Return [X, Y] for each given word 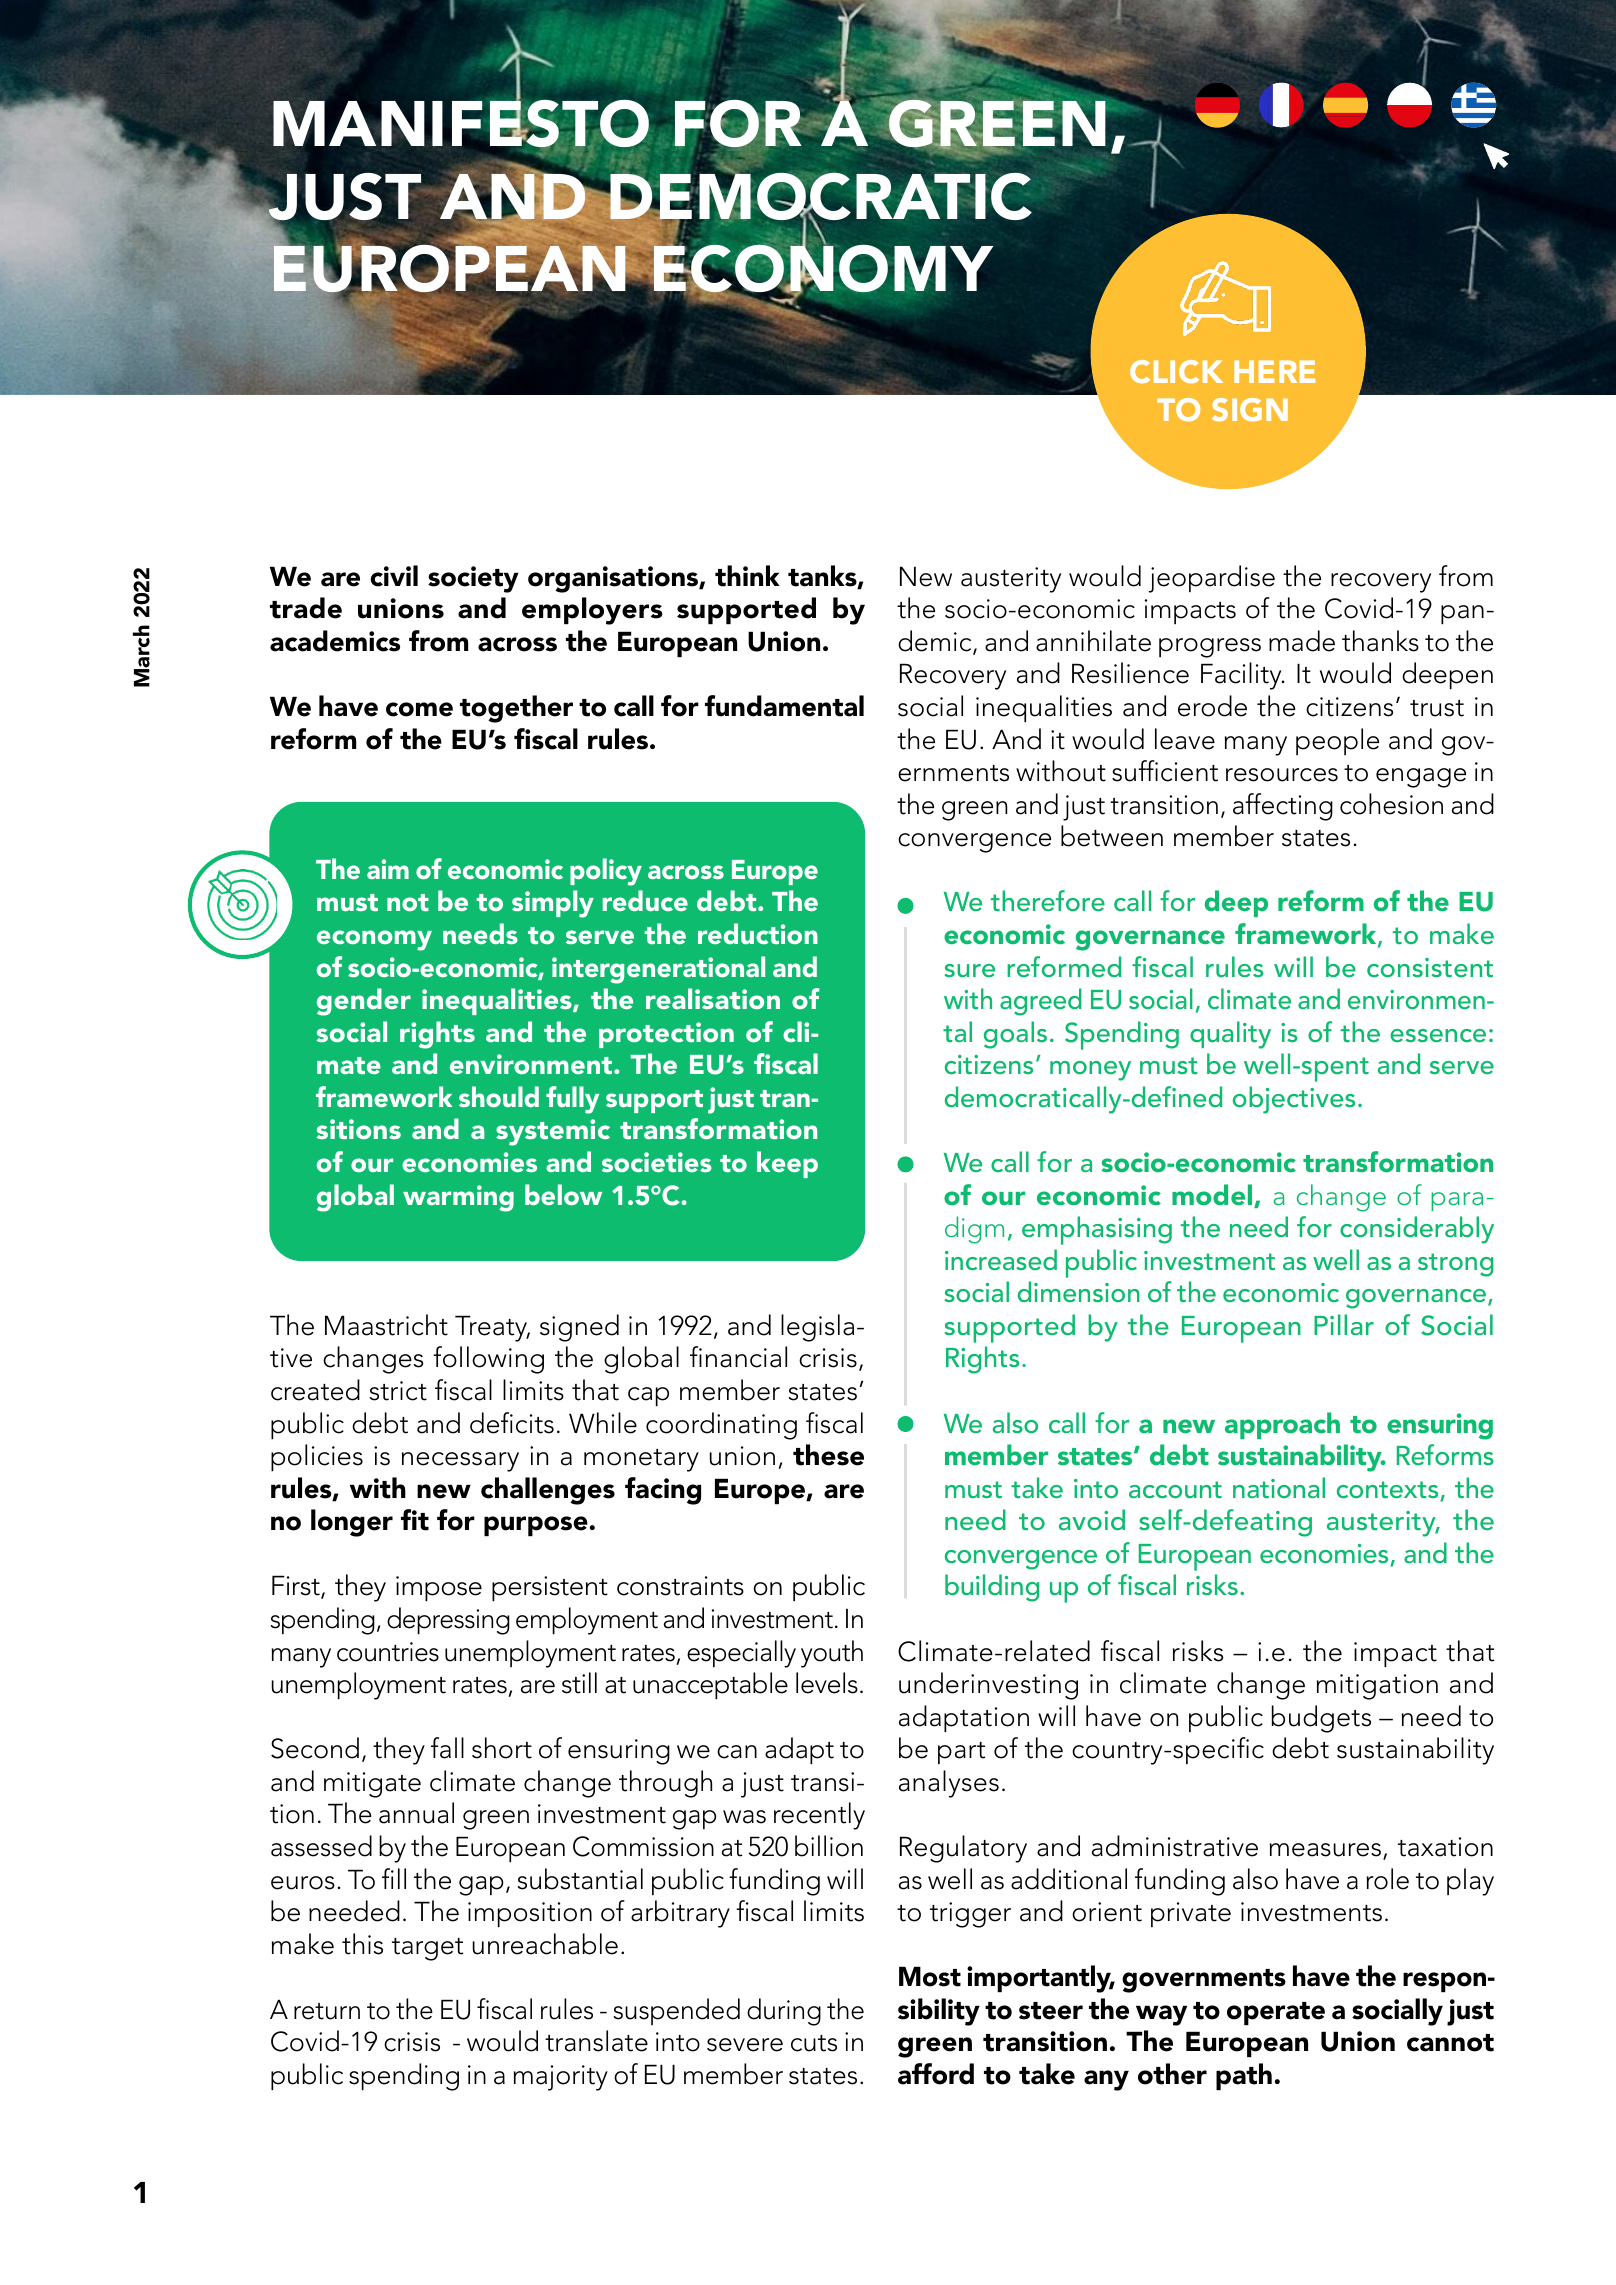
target [427, 1949]
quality [1230, 1035]
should [499, 1096]
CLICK [1176, 372]
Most [930, 1976]
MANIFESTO [462, 124]
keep [787, 1164]
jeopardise [1212, 579]
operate [1276, 2013]
